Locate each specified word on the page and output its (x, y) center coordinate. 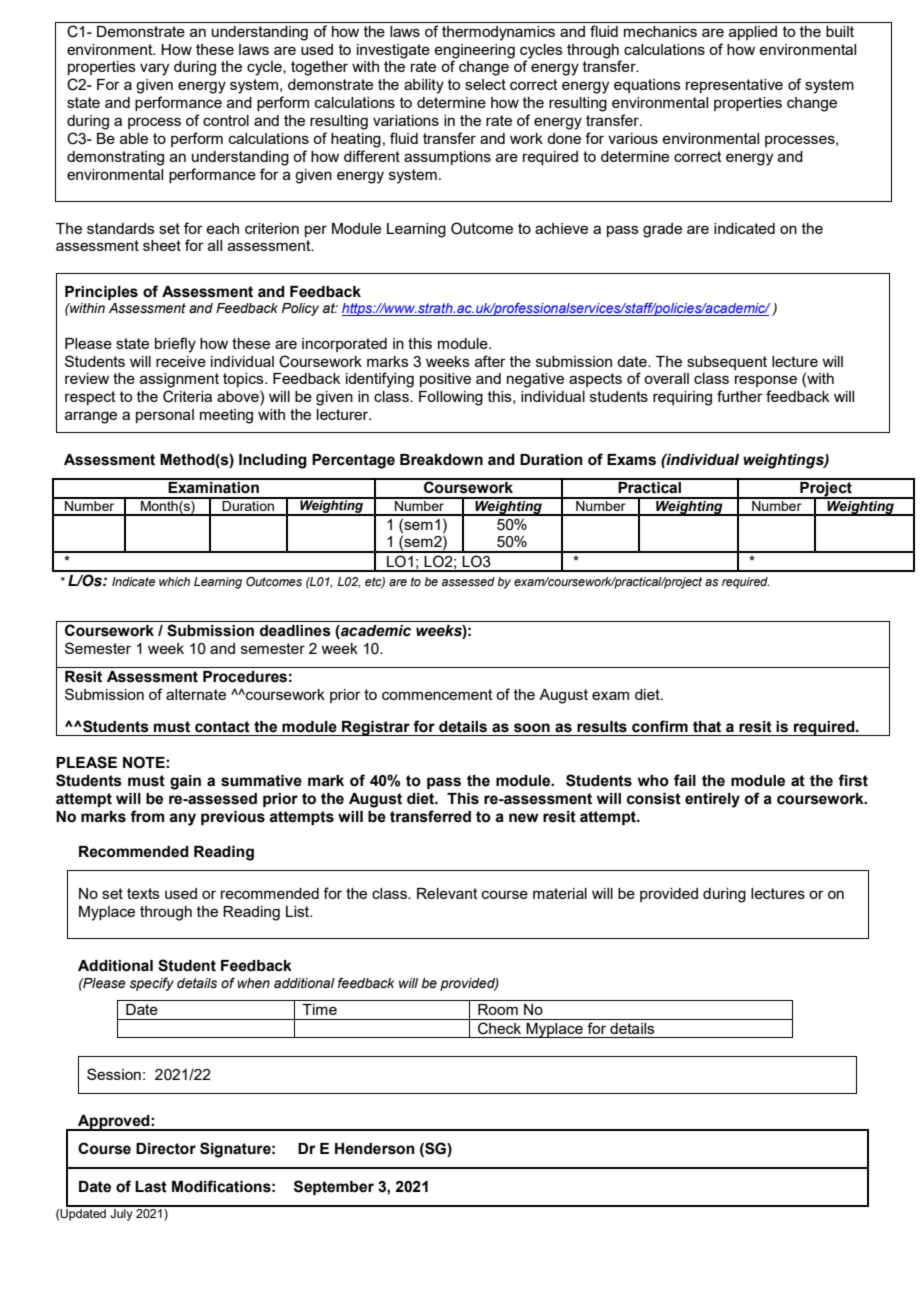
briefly (175, 345)
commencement (437, 694)
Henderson (375, 1149)
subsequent (727, 363)
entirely (712, 800)
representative (734, 86)
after (490, 361)
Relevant (447, 893)
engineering (474, 51)
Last (151, 1187)
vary (154, 69)
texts (143, 893)
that (707, 727)
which (174, 581)
